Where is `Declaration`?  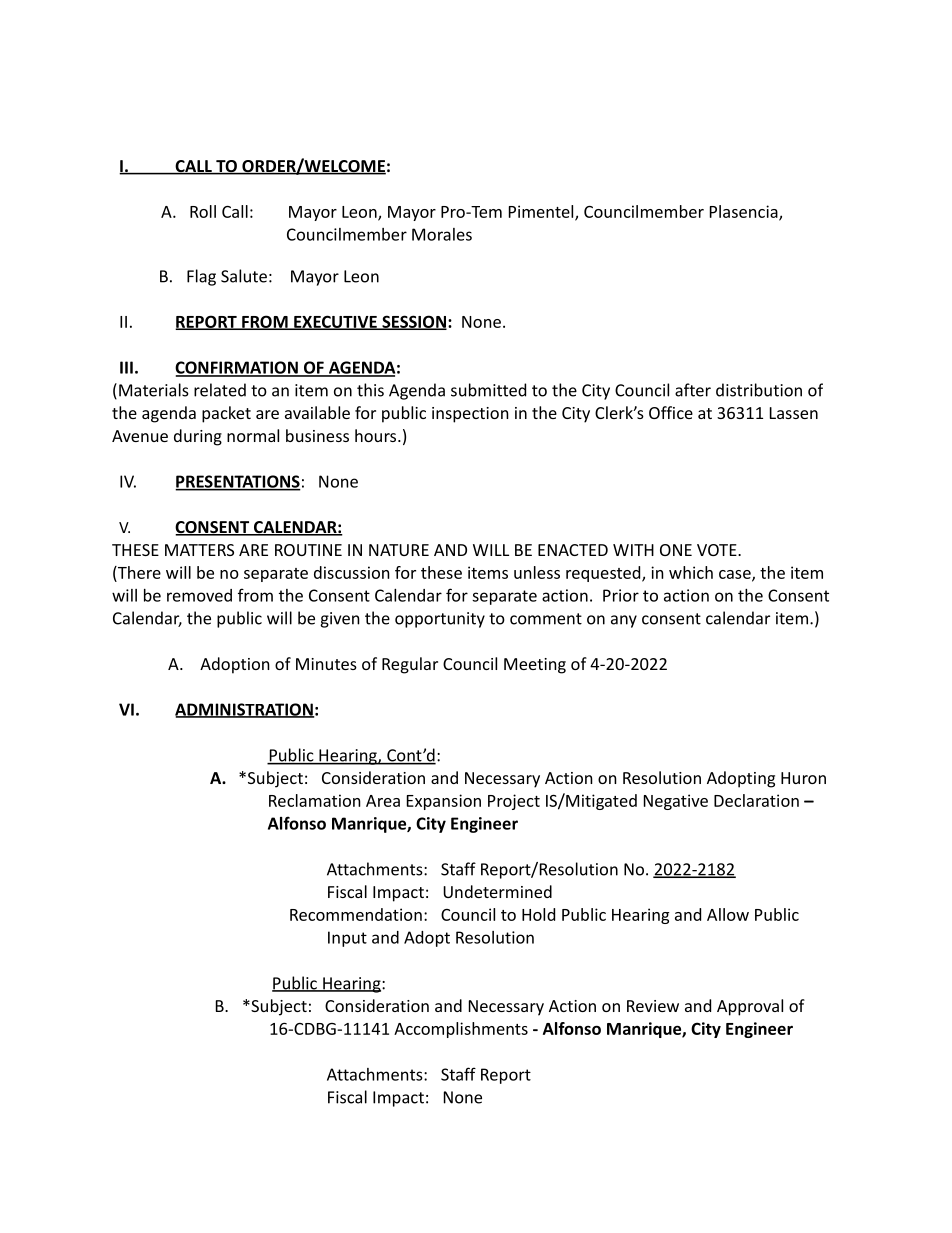 Declaration is located at coordinates (756, 800).
